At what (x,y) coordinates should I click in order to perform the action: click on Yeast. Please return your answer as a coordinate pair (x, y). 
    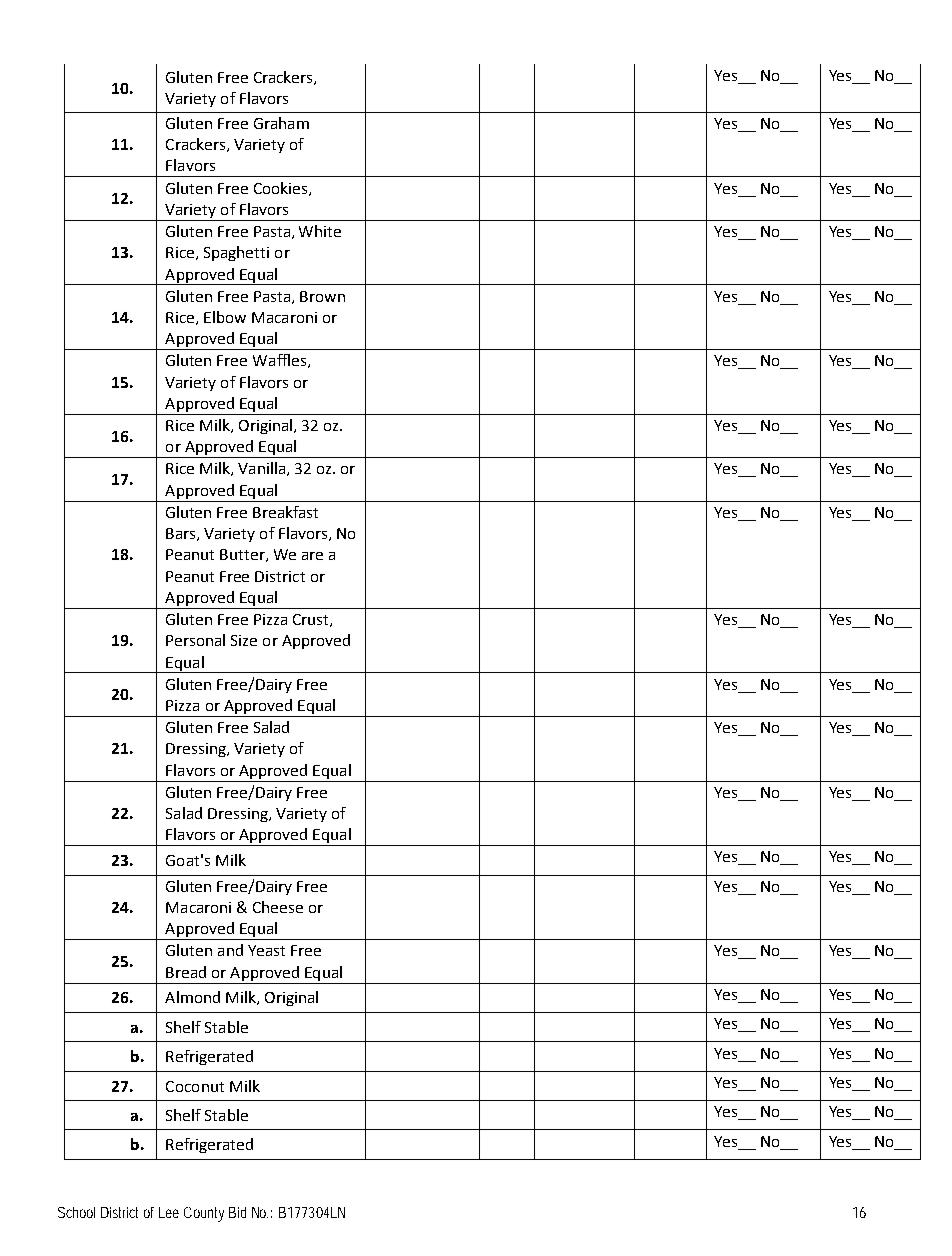
    Looking at the image, I should click on (266, 950).
